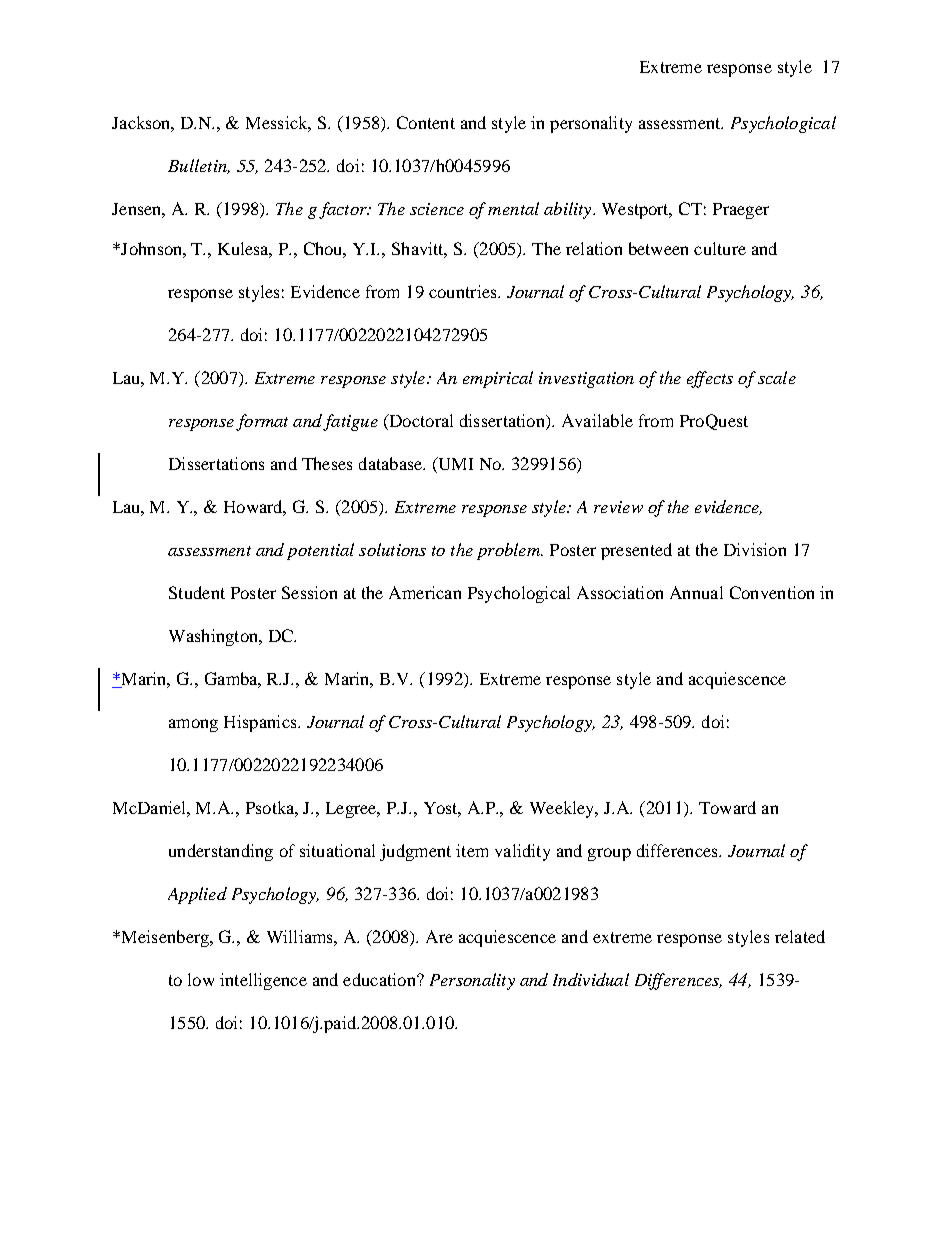 This image has width=952, height=1233. What do you see at coordinates (263, 981) in the image?
I see `intelligence` at bounding box center [263, 981].
